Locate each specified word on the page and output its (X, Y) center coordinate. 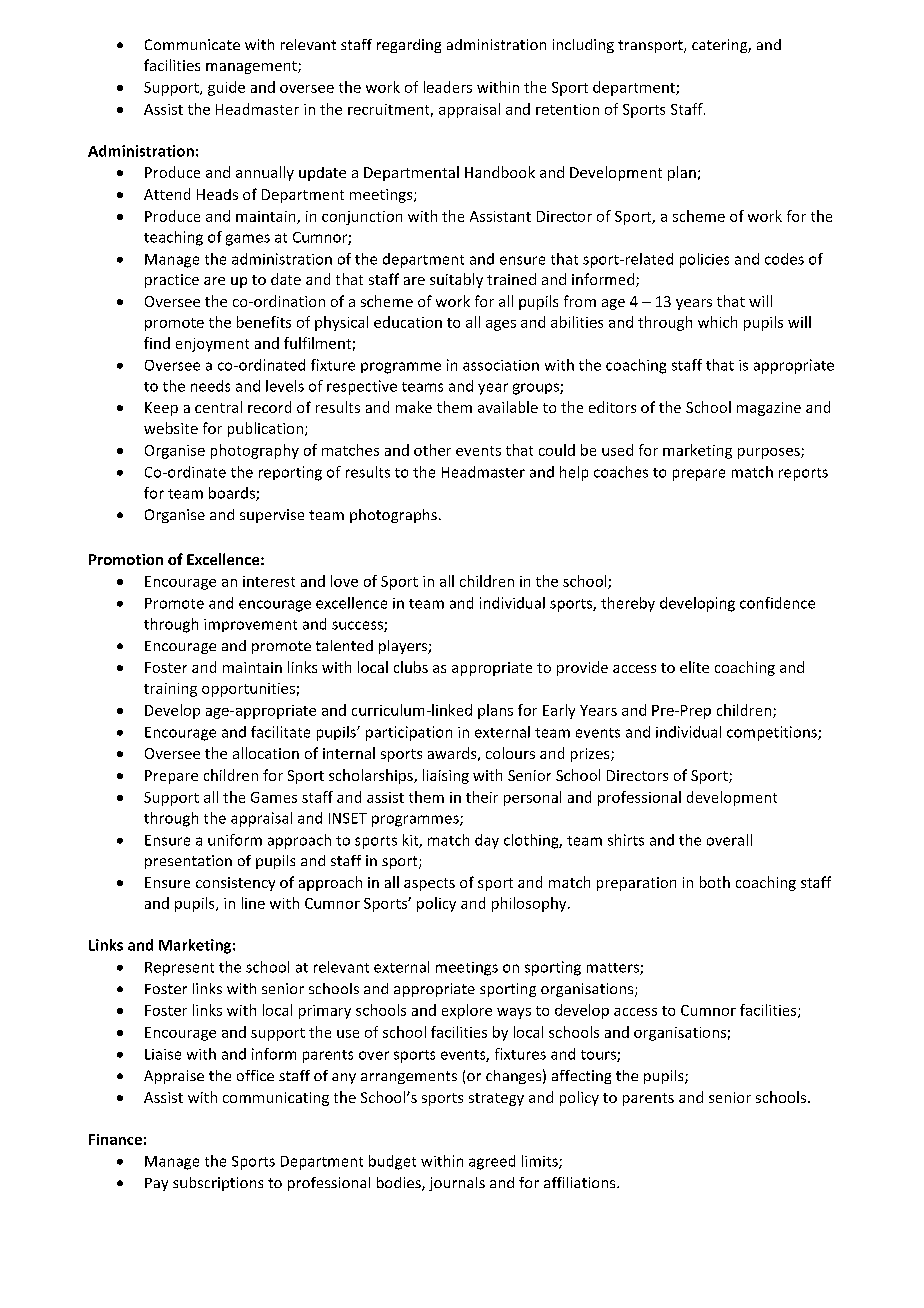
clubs (411, 667)
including (583, 46)
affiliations (581, 1182)
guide (226, 88)
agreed (492, 1162)
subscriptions (218, 1184)
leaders (448, 87)
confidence (777, 603)
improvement (250, 625)
